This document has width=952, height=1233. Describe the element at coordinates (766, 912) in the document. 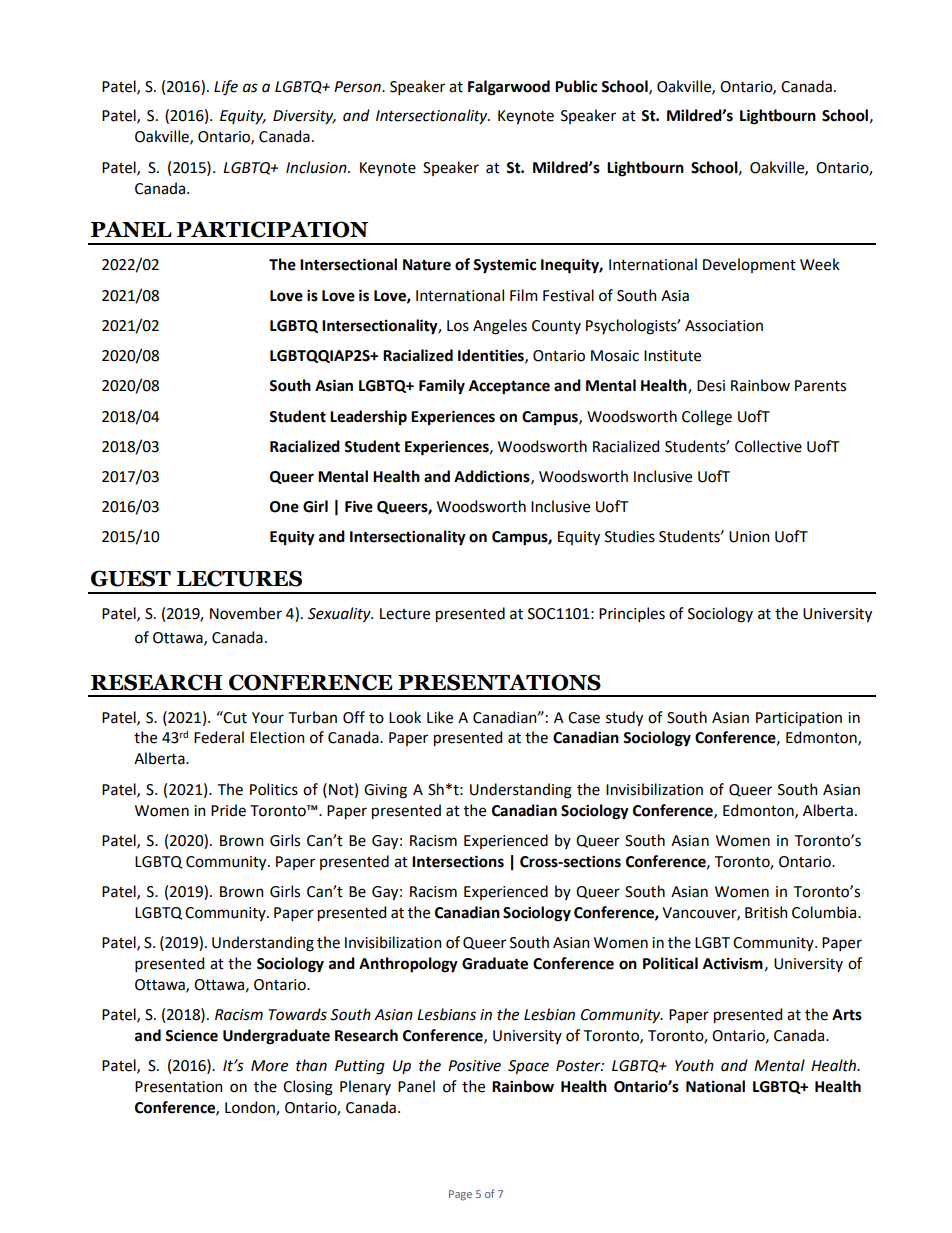

I see `British` at that location.
